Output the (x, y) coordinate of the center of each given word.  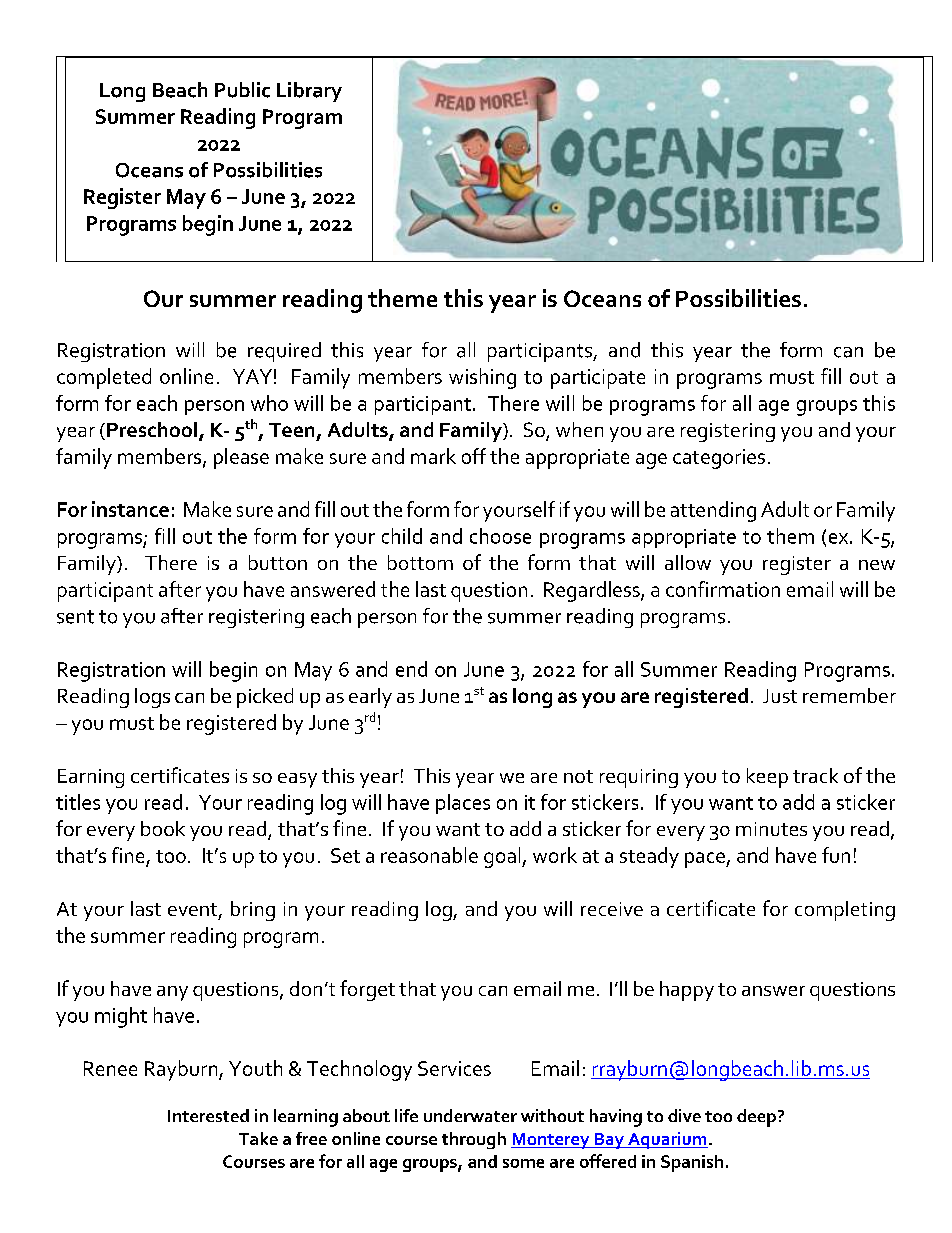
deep (756, 1118)
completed (104, 378)
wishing (482, 378)
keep (767, 778)
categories (719, 459)
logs (152, 698)
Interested (208, 1115)
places (463, 804)
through (474, 1140)
